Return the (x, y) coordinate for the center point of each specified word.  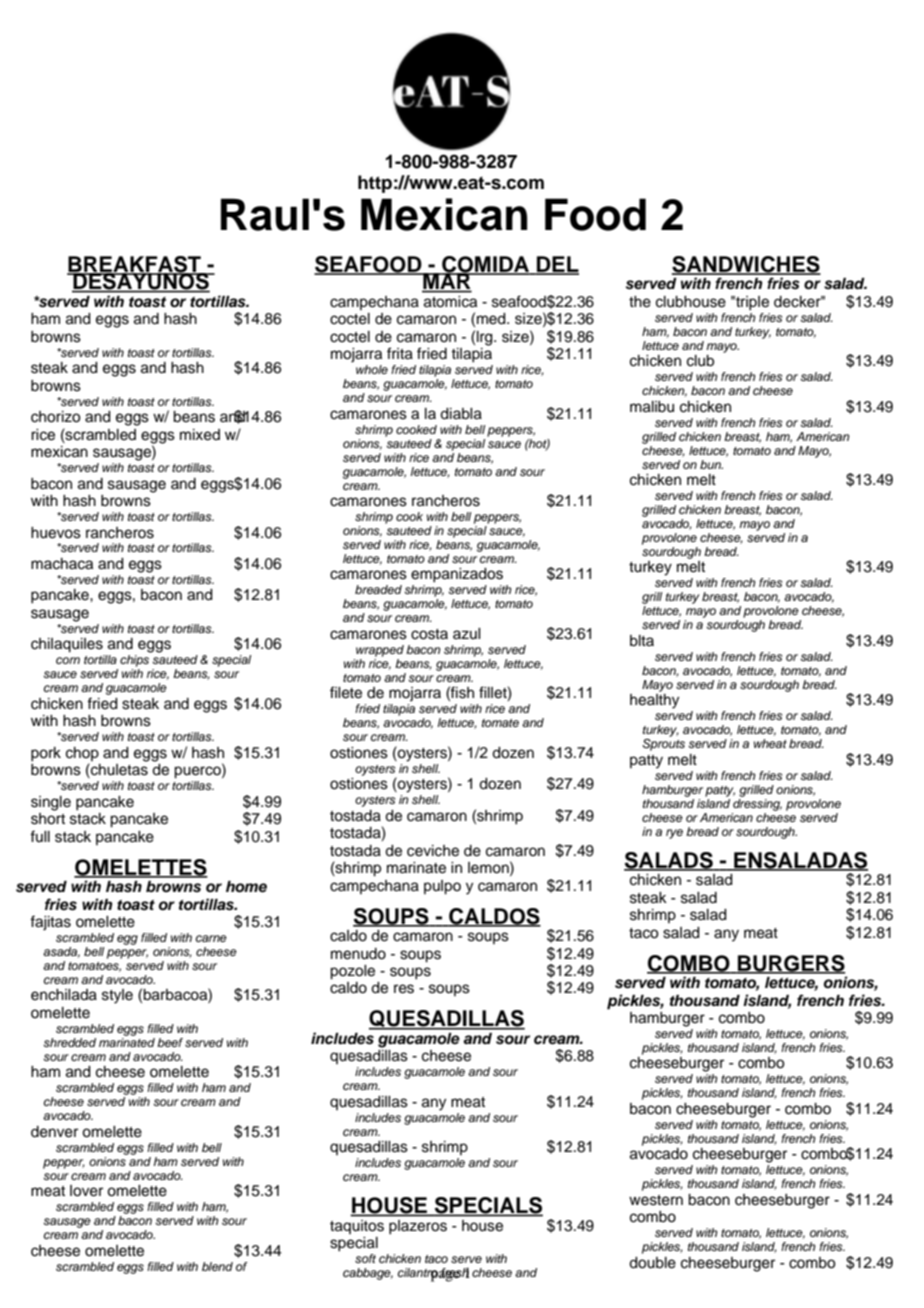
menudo (358, 954)
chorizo (55, 417)
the (640, 302)
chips (134, 661)
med (492, 319)
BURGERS (790, 964)
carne (211, 938)
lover (86, 1191)
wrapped (380, 651)
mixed (200, 435)
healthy (654, 701)
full (40, 836)
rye (674, 834)
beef (170, 1042)
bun (711, 464)
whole (372, 369)
